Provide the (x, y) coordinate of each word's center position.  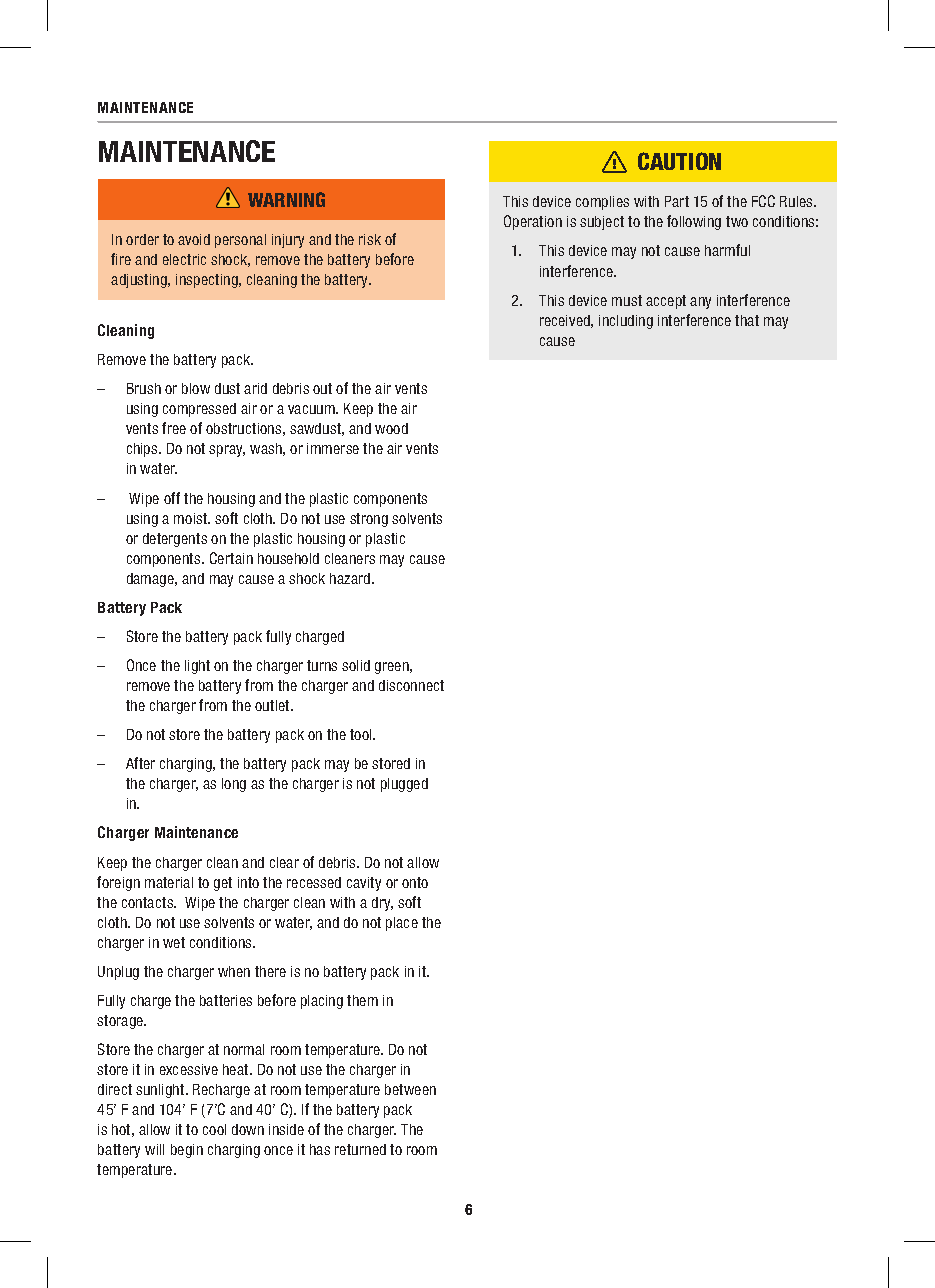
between (410, 1089)
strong (369, 520)
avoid (194, 239)
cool (214, 1129)
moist (192, 518)
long (234, 785)
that (747, 320)
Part (677, 201)
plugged (404, 785)
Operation (533, 222)
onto (415, 882)
